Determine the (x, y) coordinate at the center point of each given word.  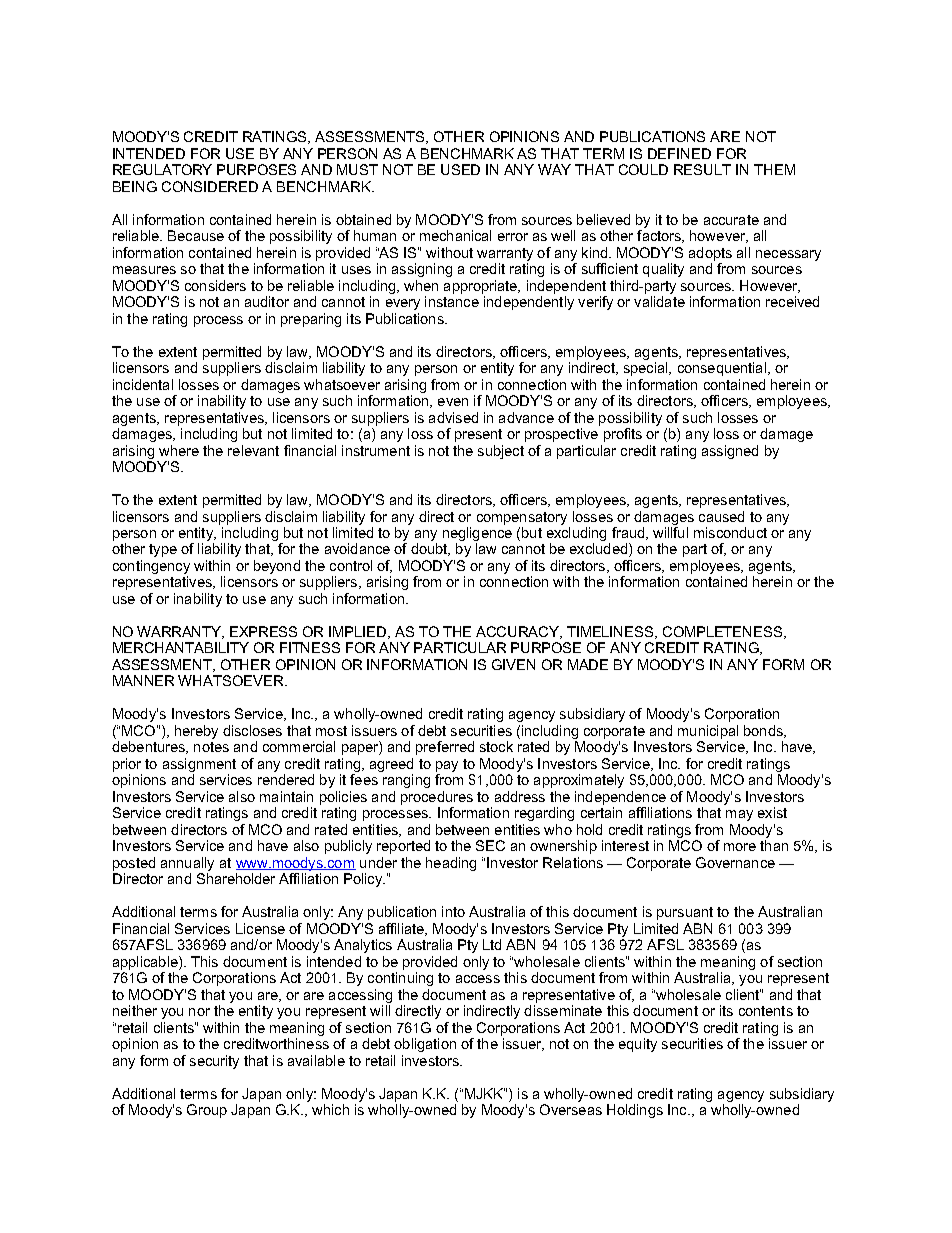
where (179, 450)
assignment (199, 765)
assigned (730, 452)
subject (501, 452)
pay (447, 766)
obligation (425, 1045)
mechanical (455, 235)
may (739, 815)
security (214, 1062)
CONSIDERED (210, 186)
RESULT (702, 169)
